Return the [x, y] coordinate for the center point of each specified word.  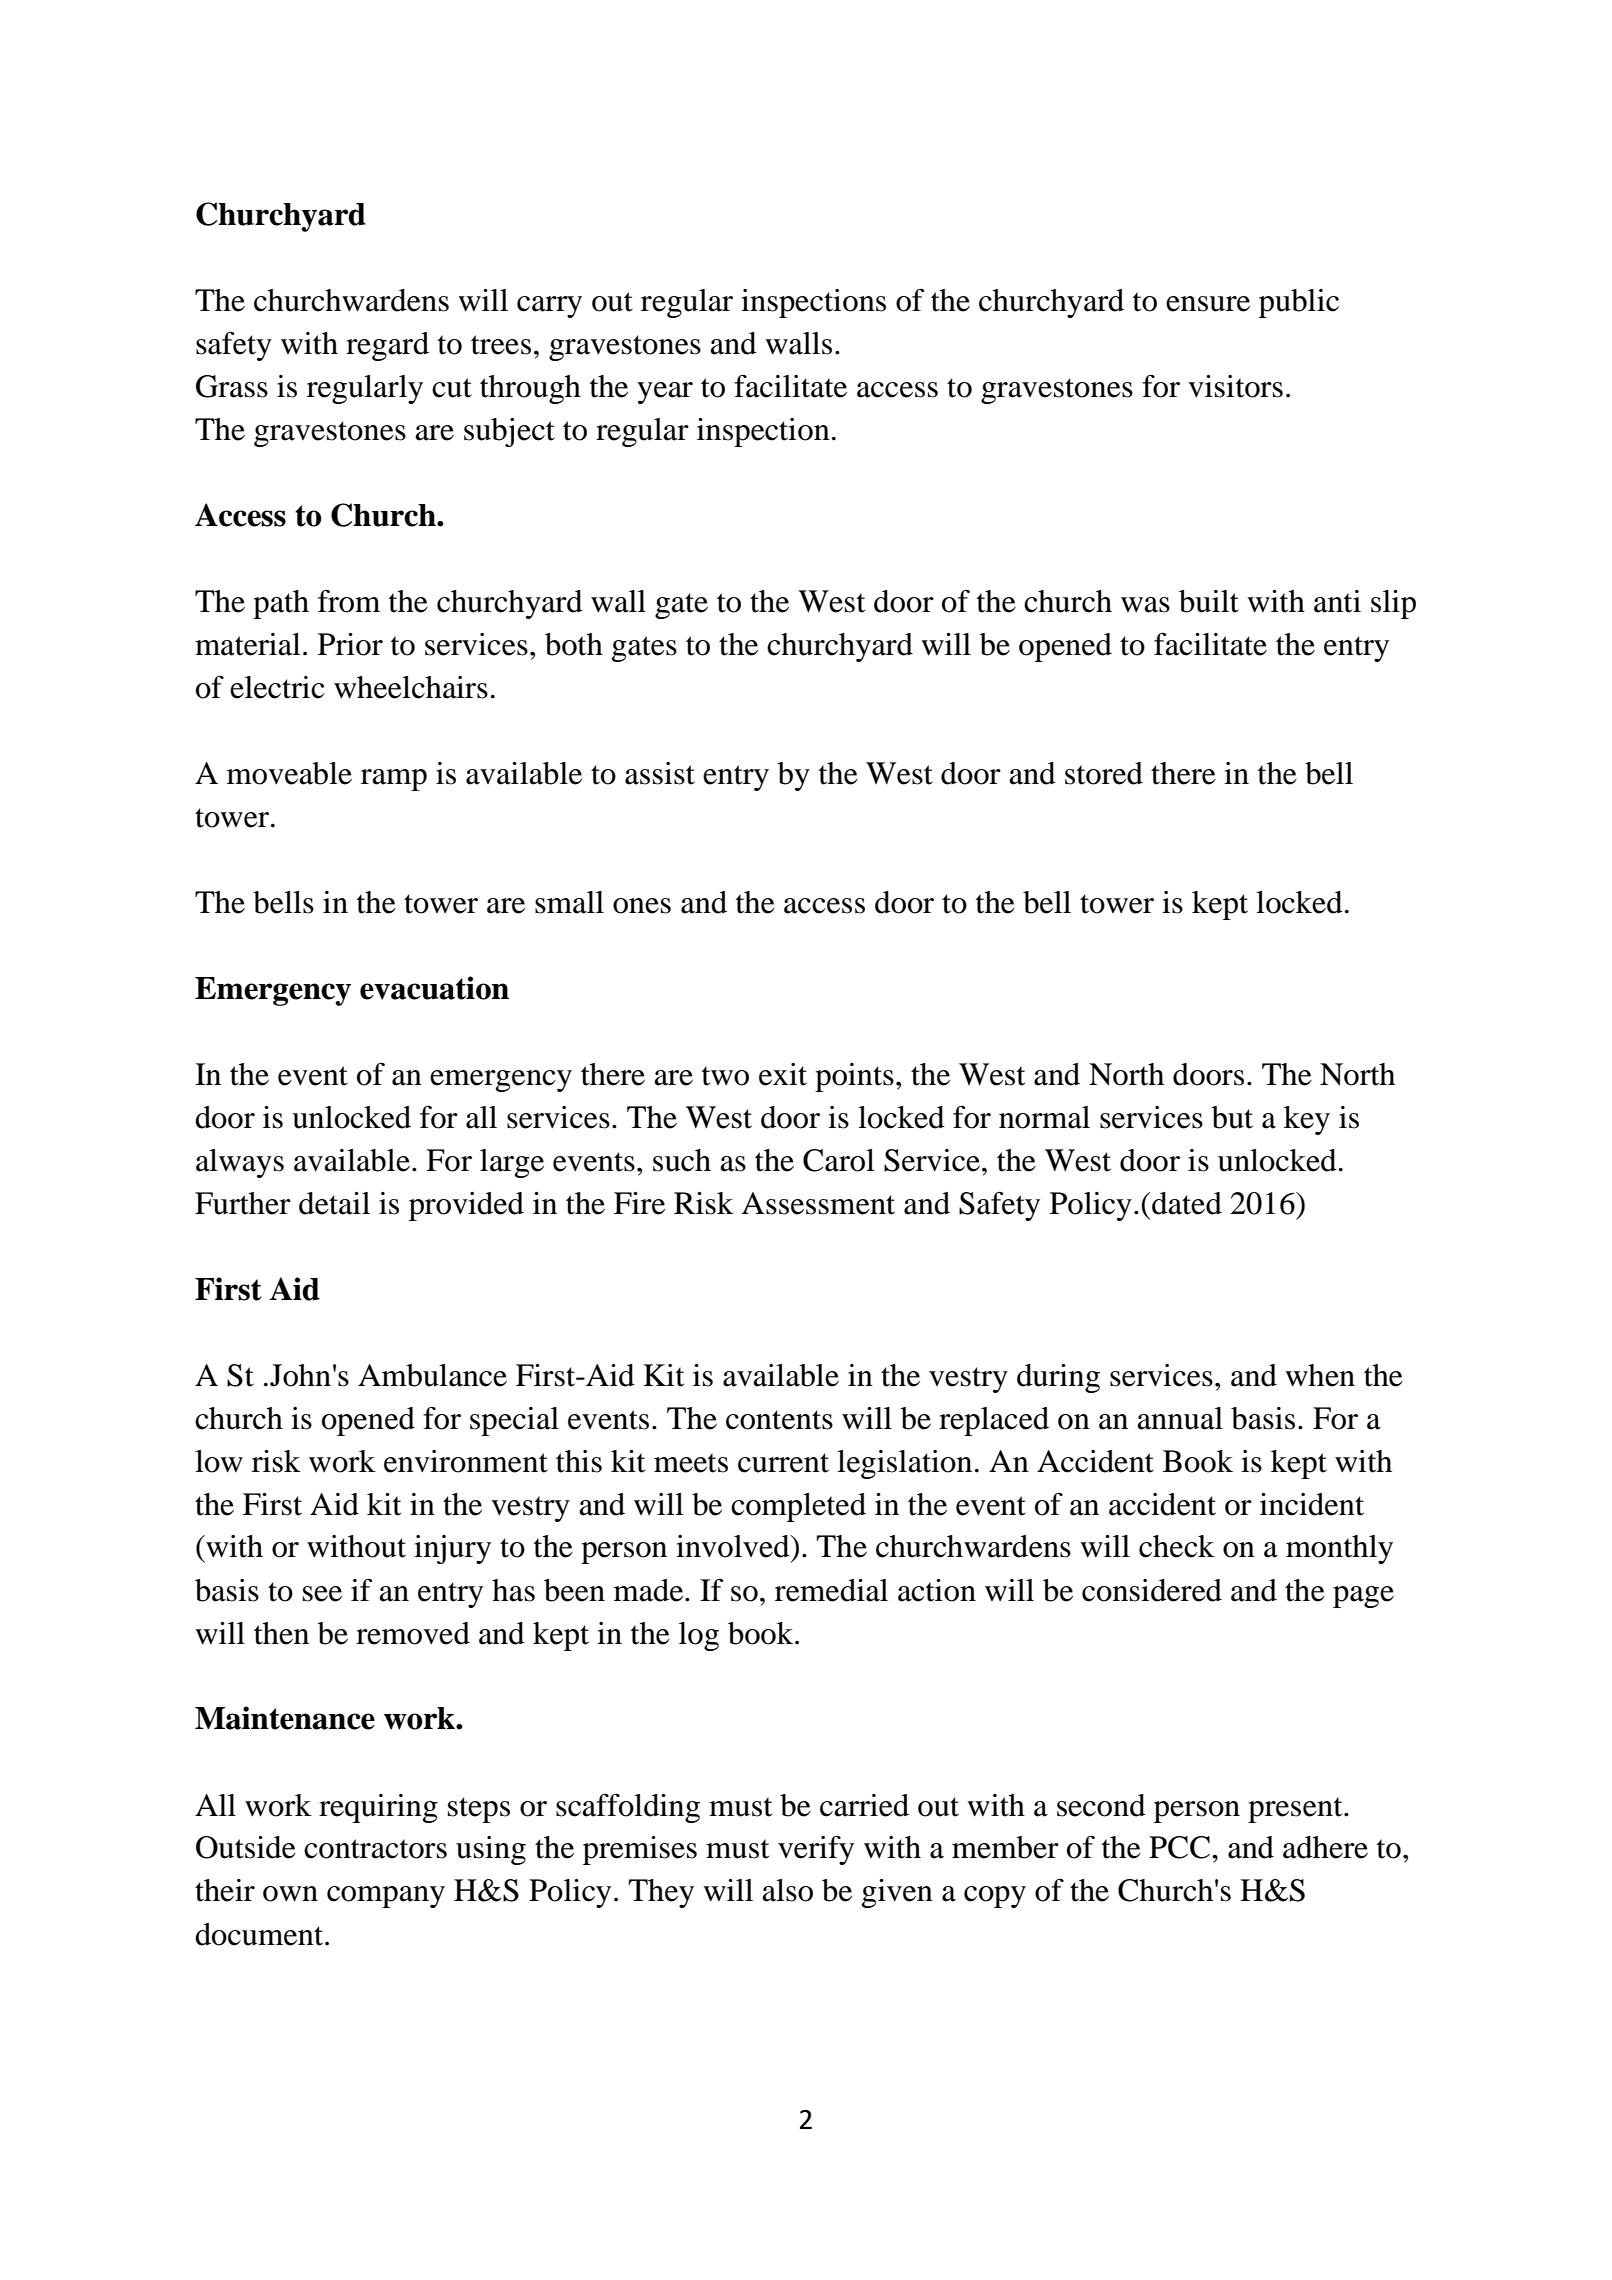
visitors [1235, 386]
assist [660, 773]
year [665, 393]
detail [334, 1203]
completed [798, 1507]
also [787, 1890]
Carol [839, 1160]
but [1232, 1117]
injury [452, 1549]
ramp [394, 780]
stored [1104, 773]
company [386, 1897]
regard [387, 346]
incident [1312, 1504]
